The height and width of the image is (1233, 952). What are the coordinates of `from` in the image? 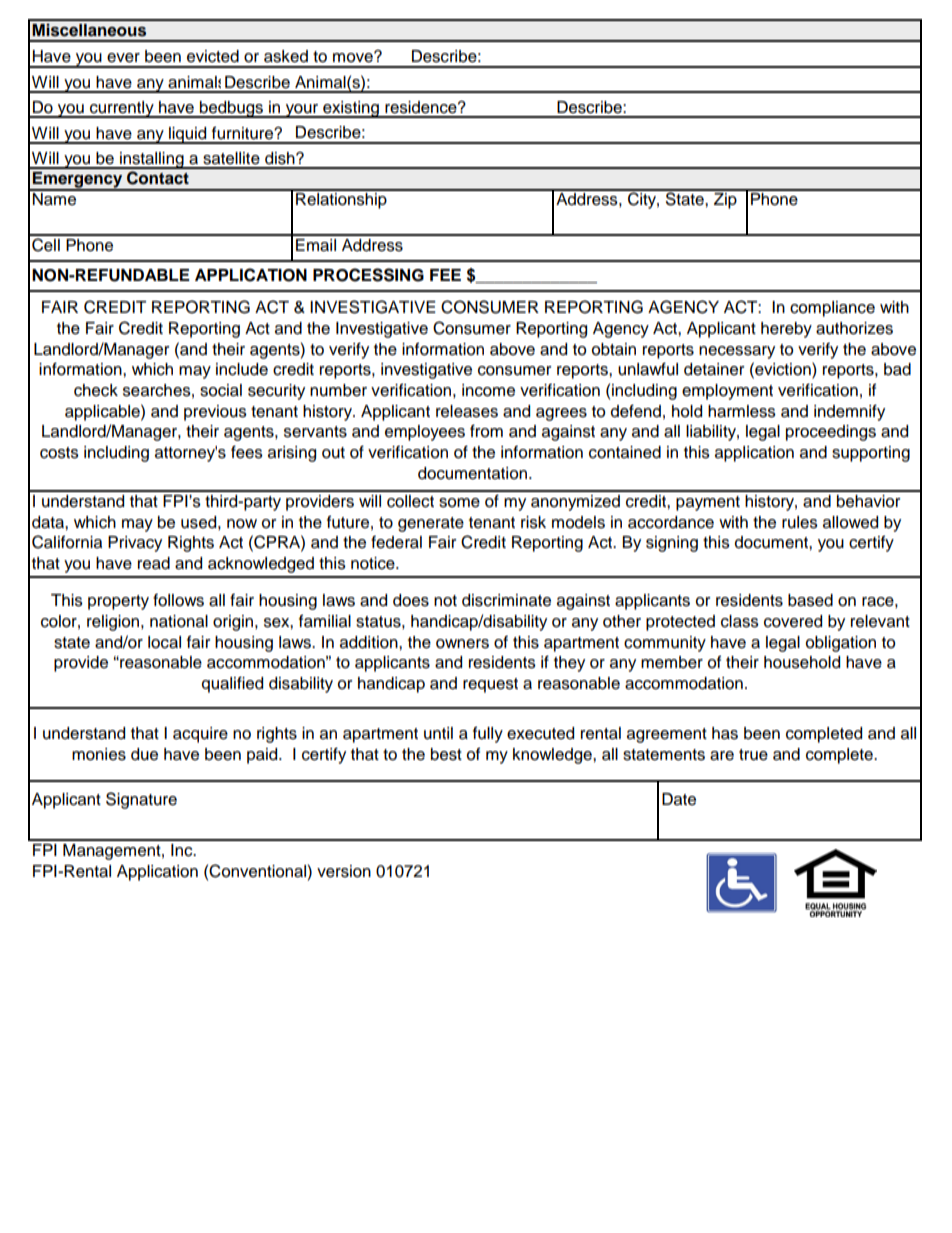 It's located at (486, 431).
